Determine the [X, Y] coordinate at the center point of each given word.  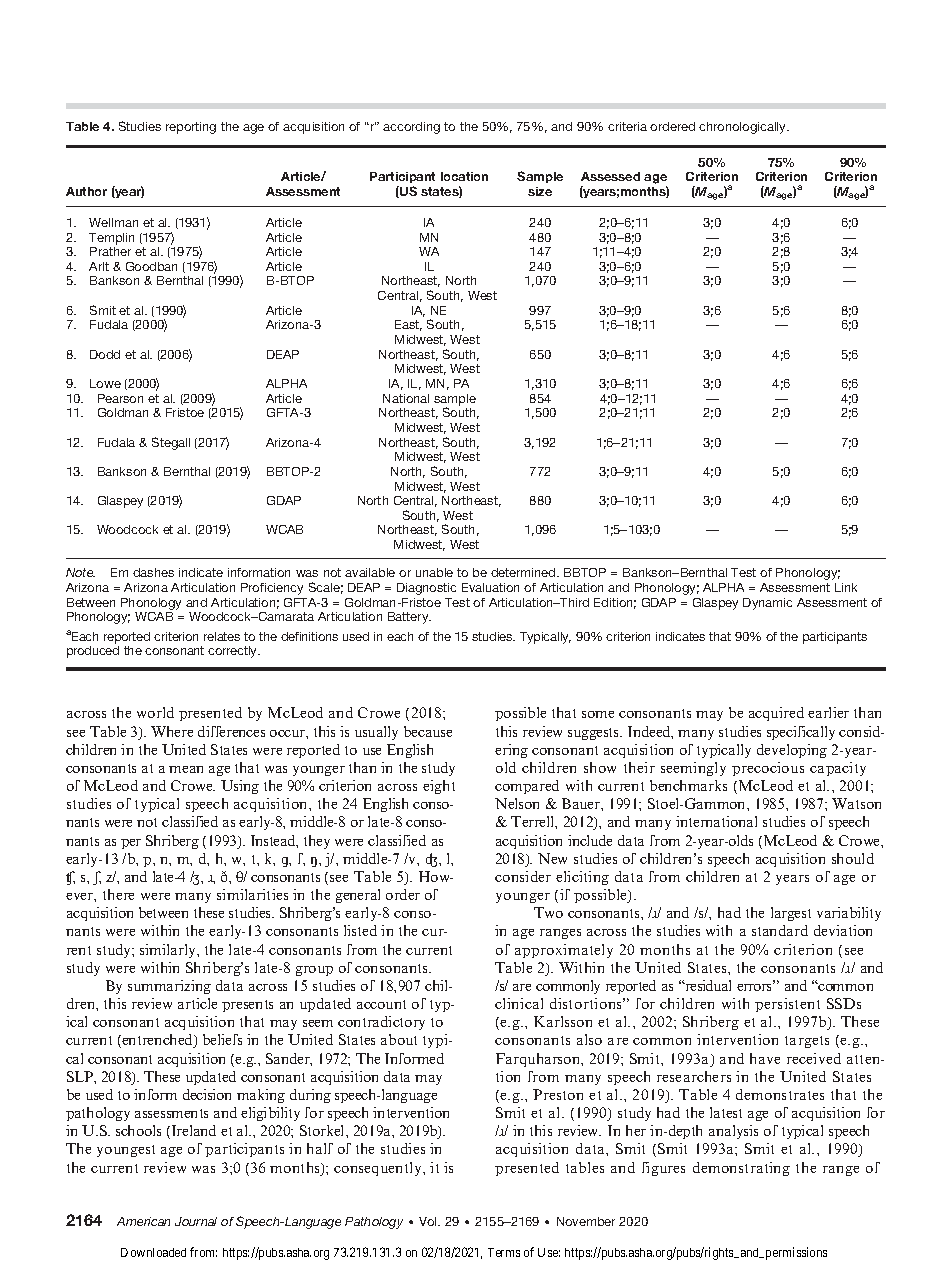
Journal [196, 1221]
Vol [429, 1221]
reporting [191, 128]
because [428, 731]
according [411, 128]
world [155, 712]
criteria [627, 126]
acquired [776, 714]
